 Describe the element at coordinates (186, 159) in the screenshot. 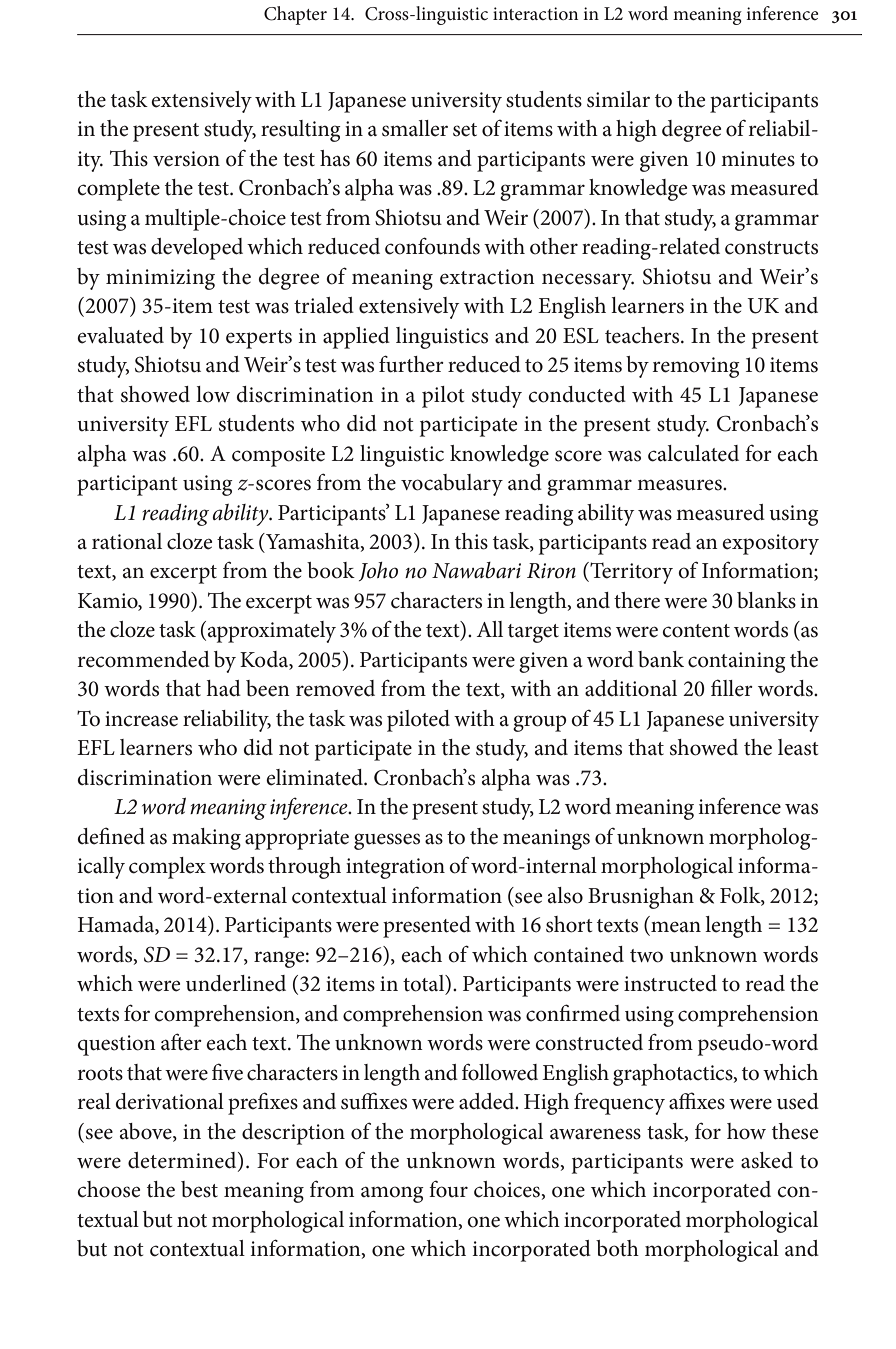

I see `version` at that location.
